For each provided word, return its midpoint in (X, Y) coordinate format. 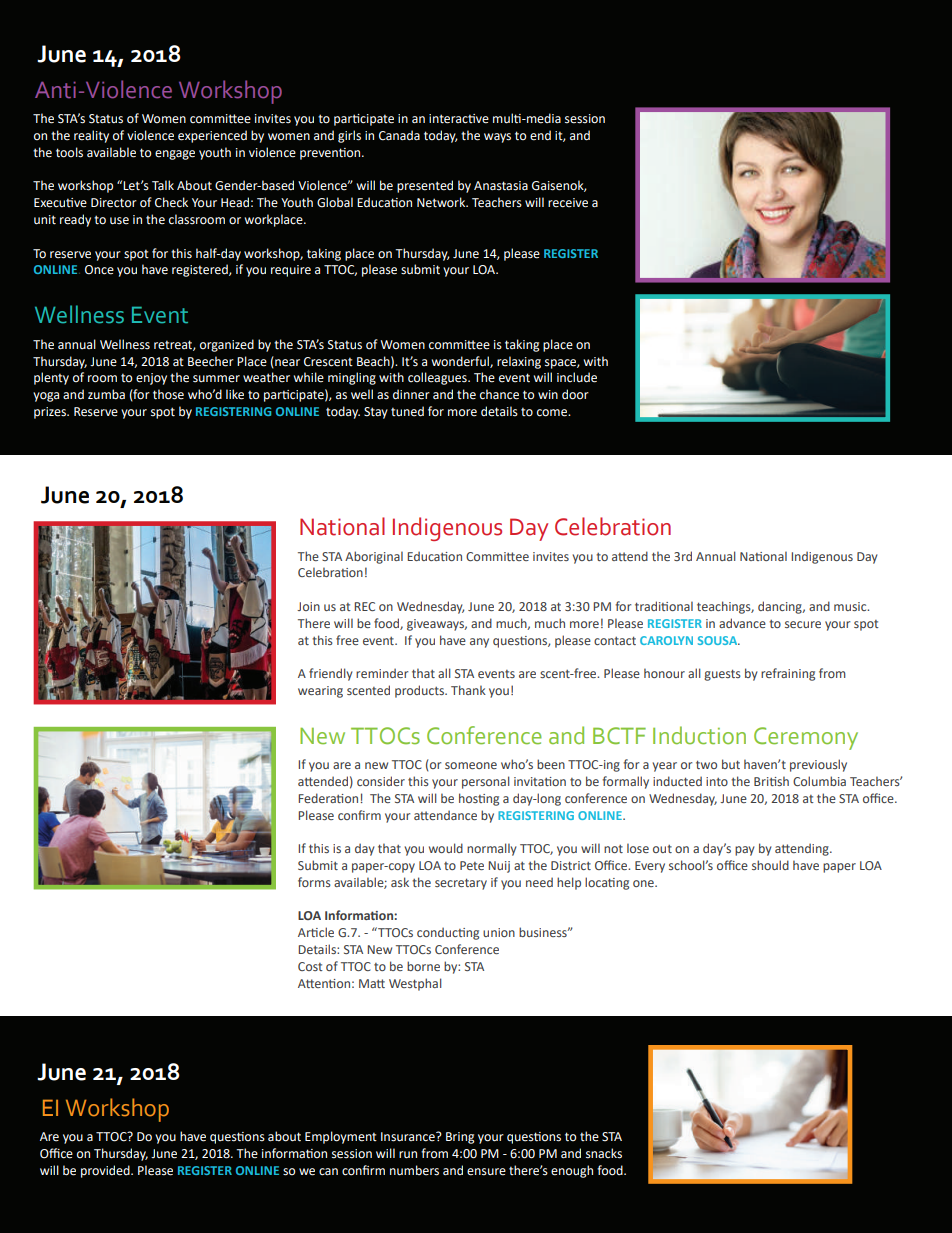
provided (106, 1171)
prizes (51, 413)
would (446, 848)
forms (314, 882)
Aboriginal (374, 557)
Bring (460, 1138)
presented (425, 186)
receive (568, 203)
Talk (163, 185)
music (851, 606)
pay (745, 851)
